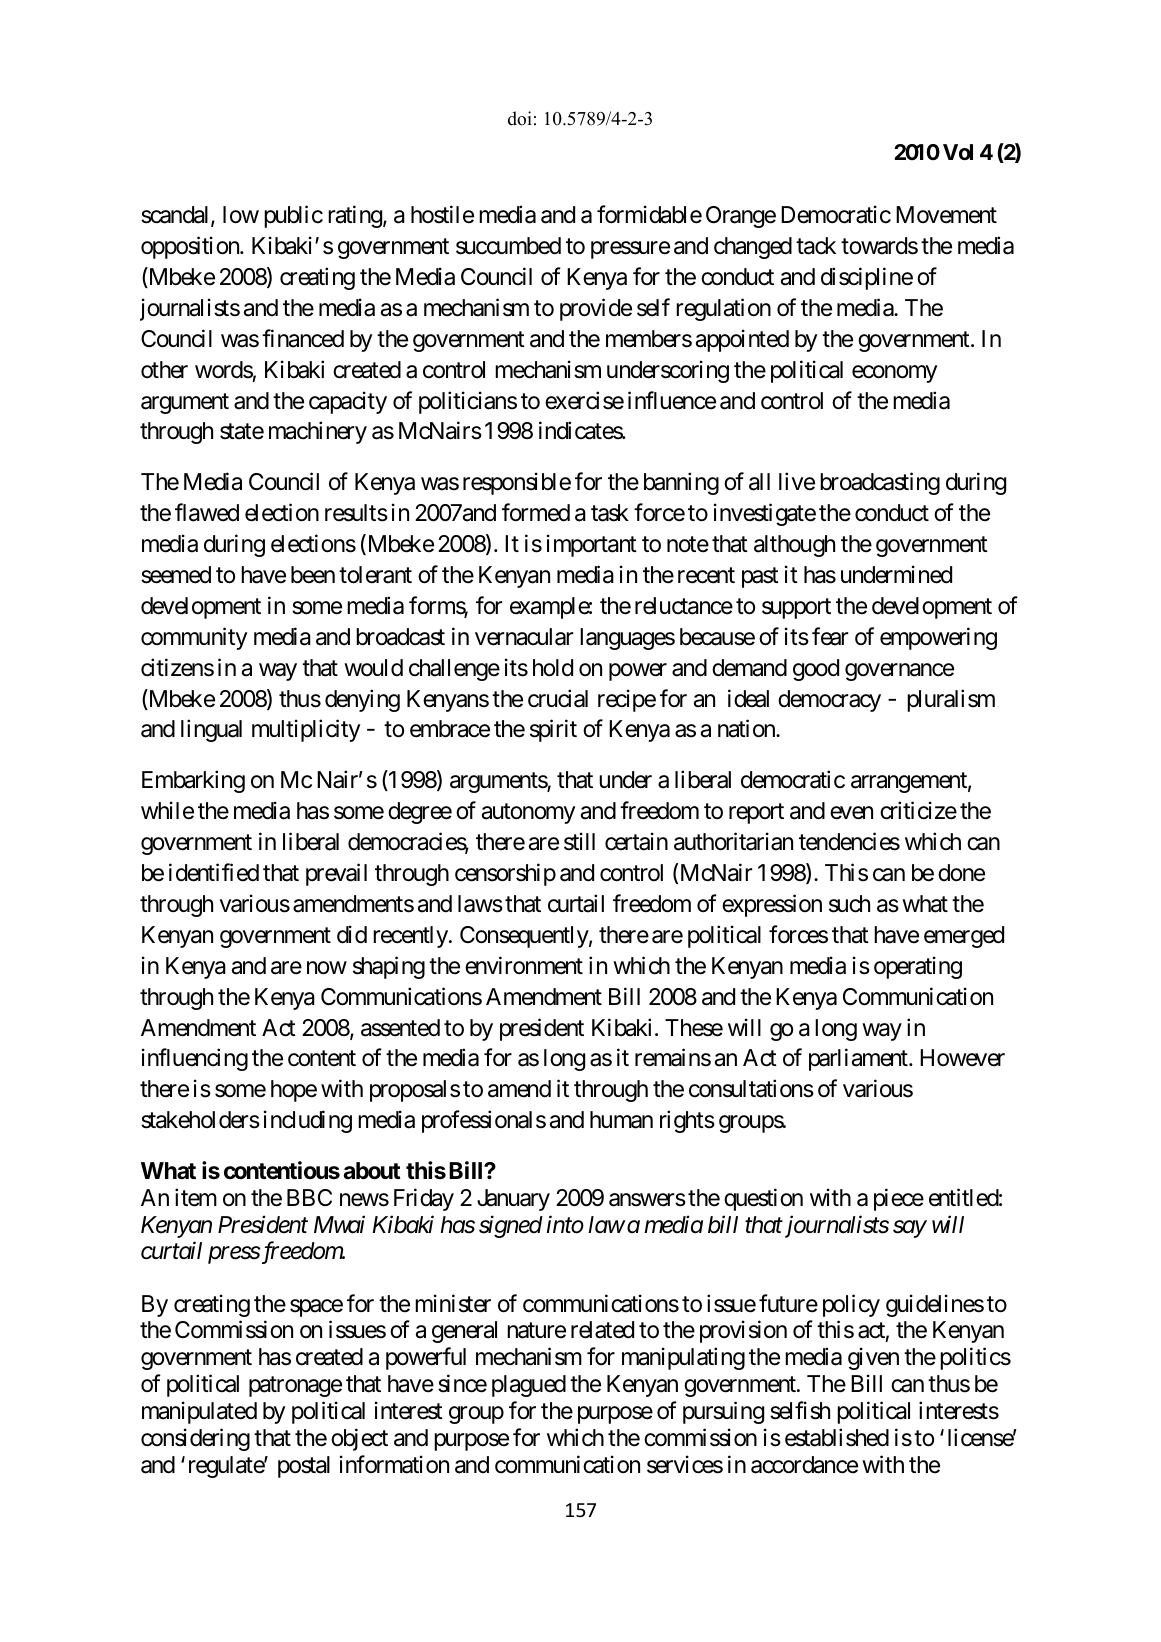  I want to click on Embarking, so click(193, 782).
